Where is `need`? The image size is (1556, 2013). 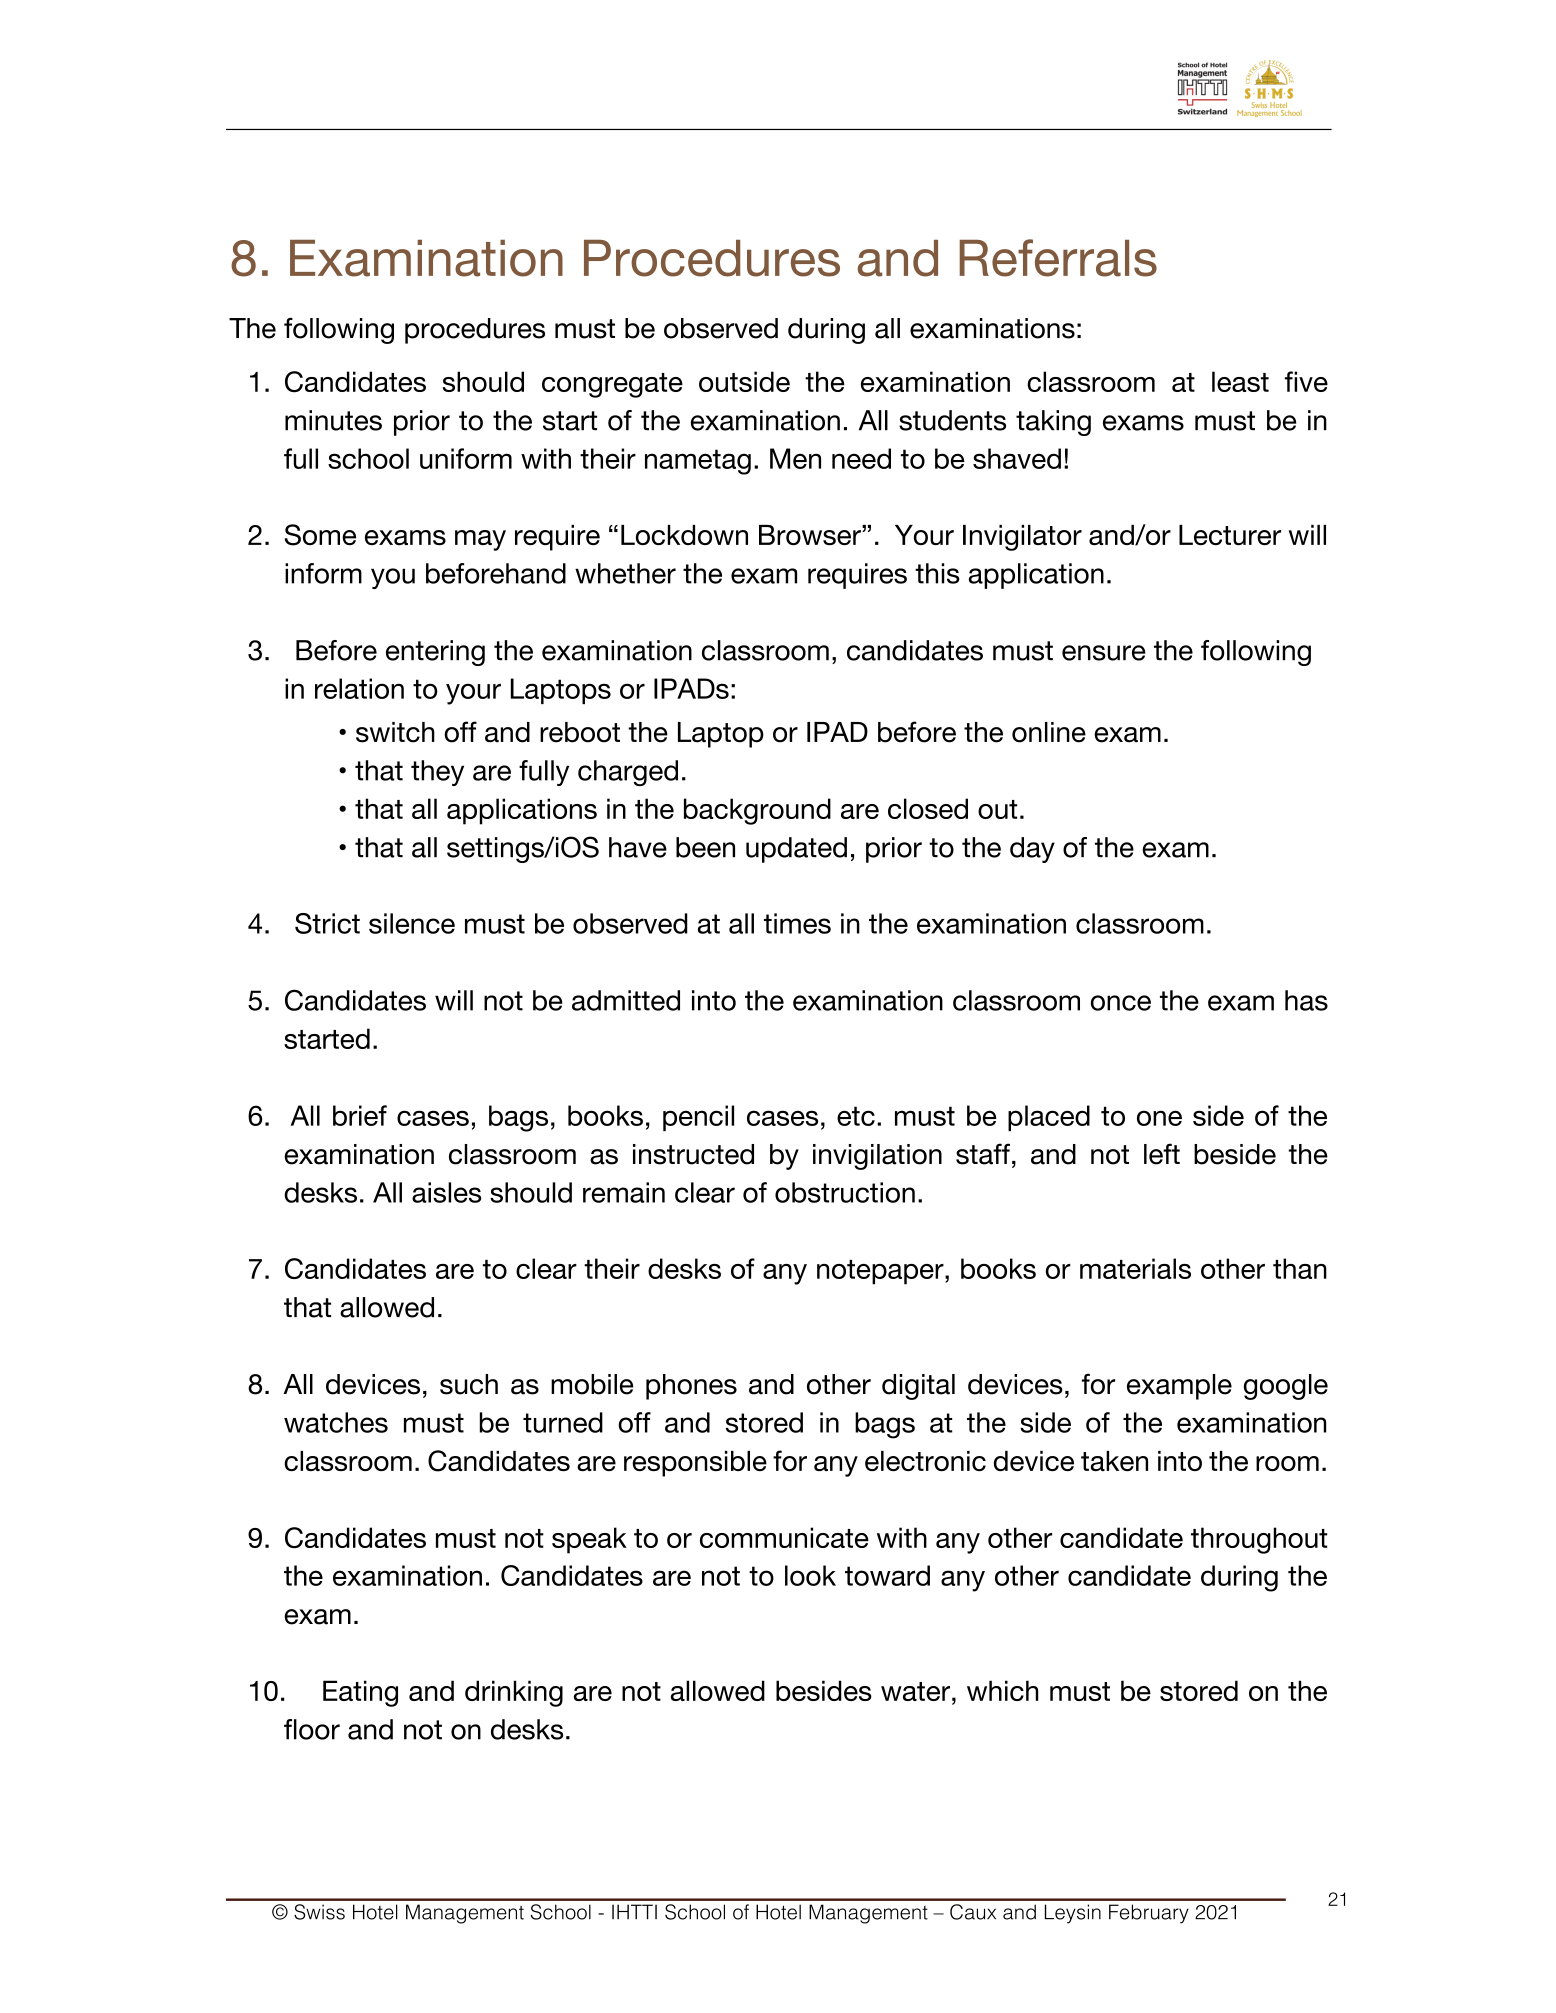 need is located at coordinates (861, 458).
